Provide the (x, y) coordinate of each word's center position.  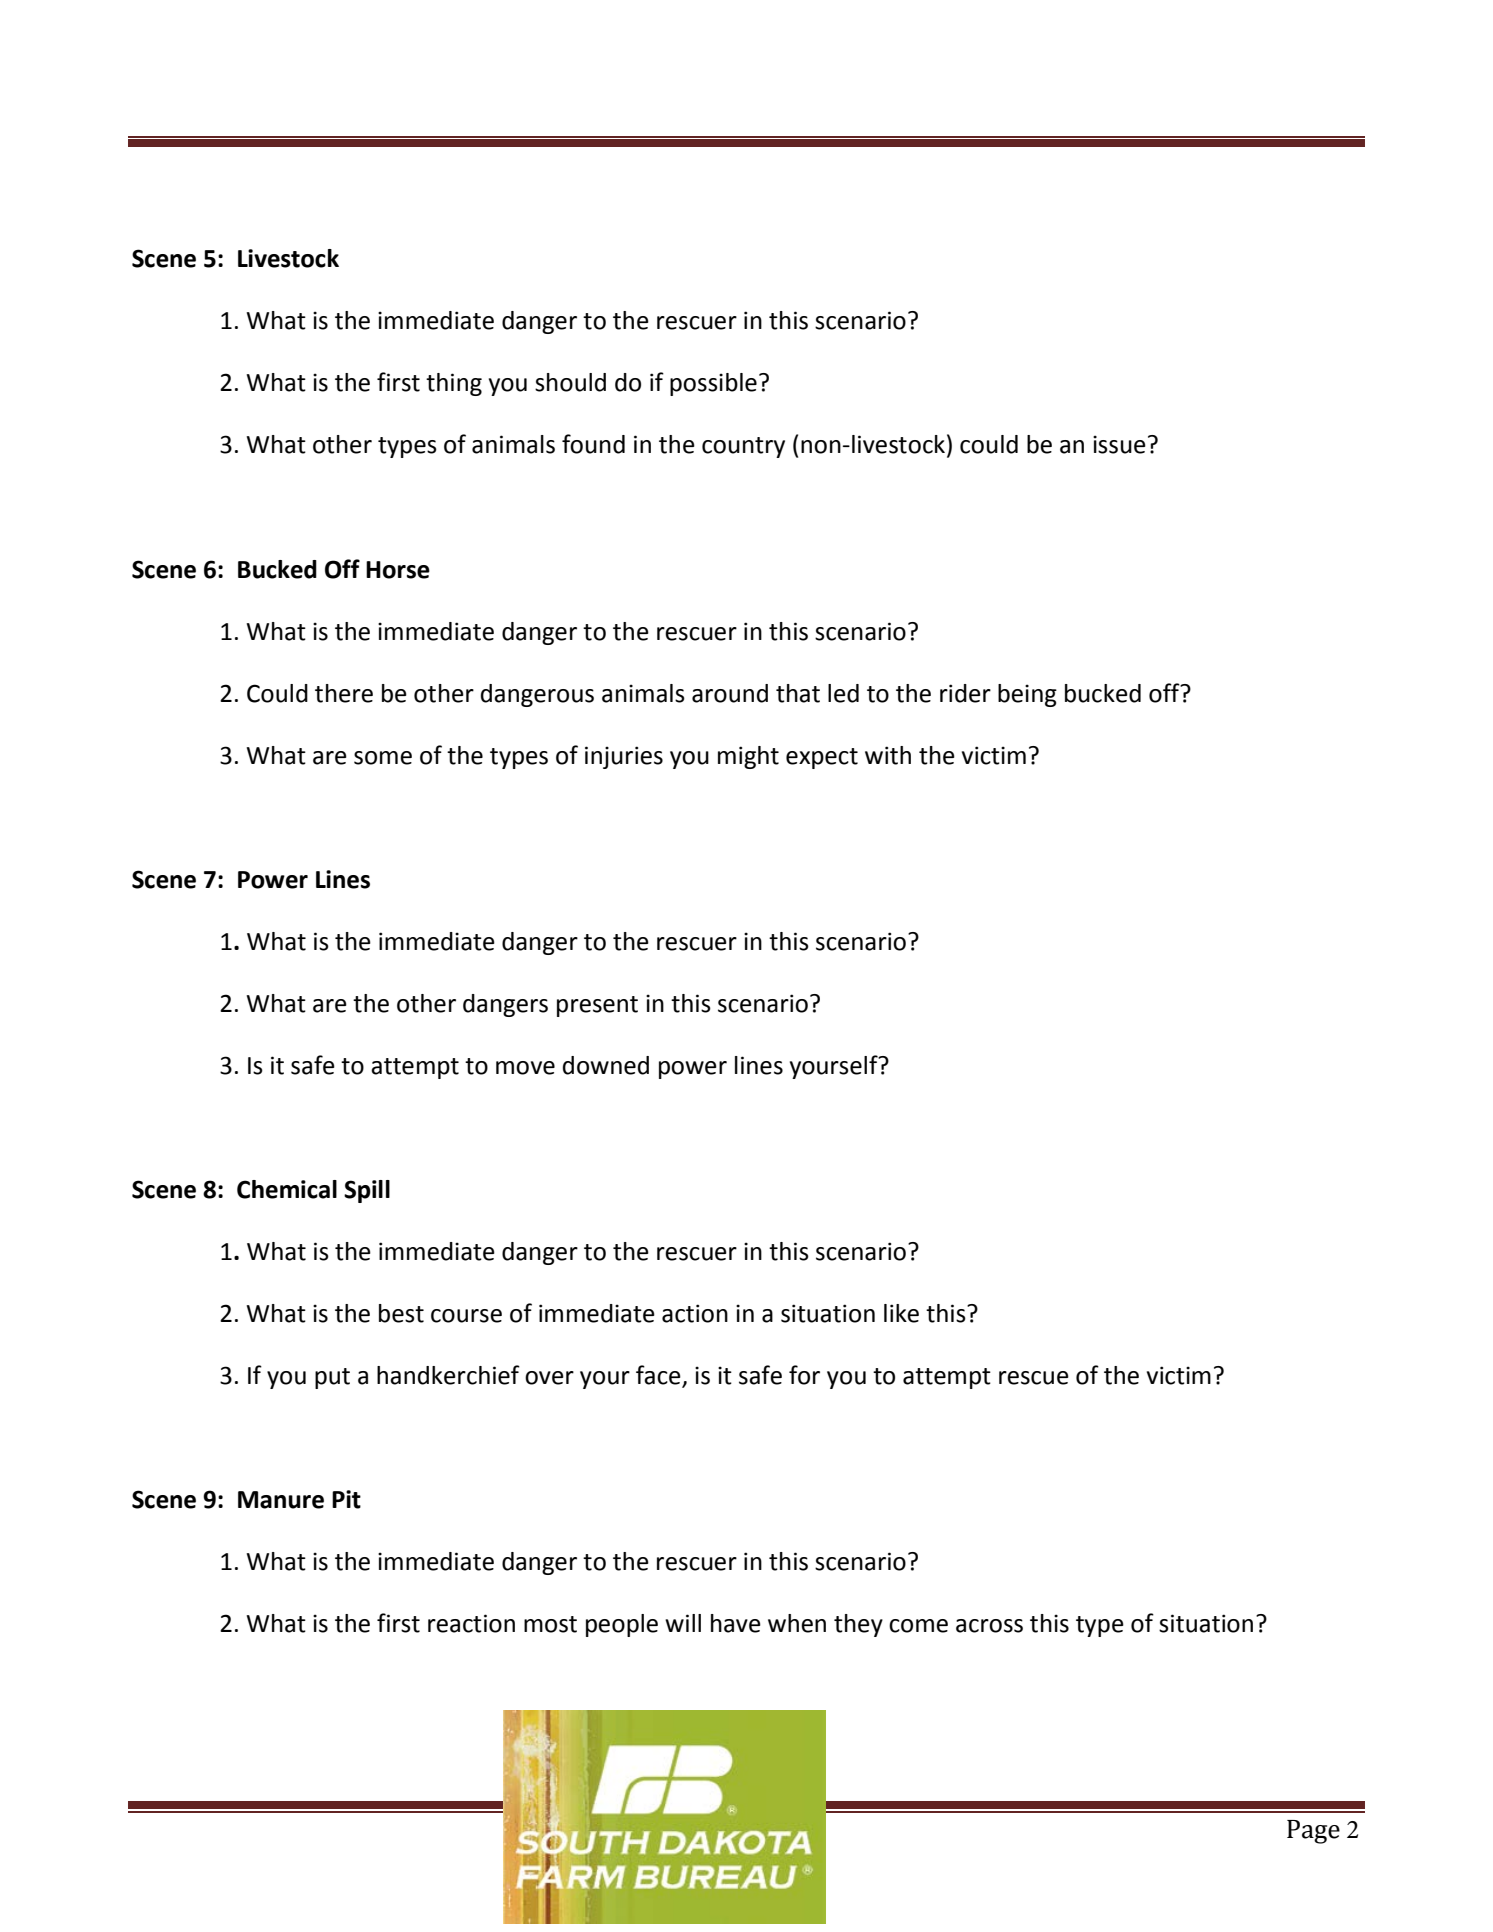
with (888, 755)
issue (1119, 444)
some (383, 758)
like (901, 1313)
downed (606, 1065)
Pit (346, 1499)
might (748, 757)
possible (713, 384)
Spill (367, 1191)
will (683, 1623)
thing (454, 384)
